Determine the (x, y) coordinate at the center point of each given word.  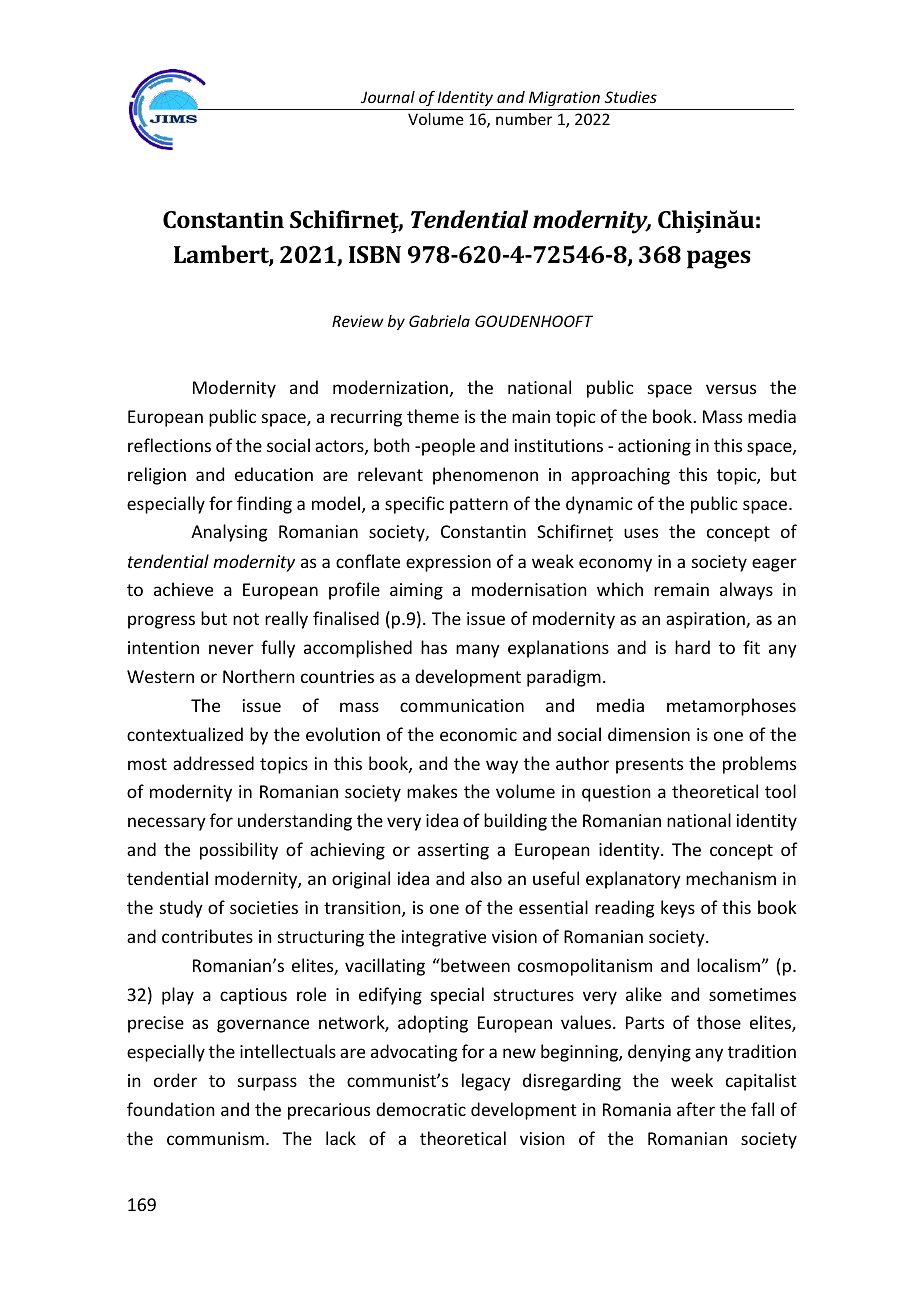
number (524, 119)
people (448, 447)
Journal (388, 97)
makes (432, 791)
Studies (631, 97)
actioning (654, 447)
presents (649, 766)
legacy (486, 1082)
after (696, 1109)
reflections (169, 445)
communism (215, 1138)
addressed (213, 763)
